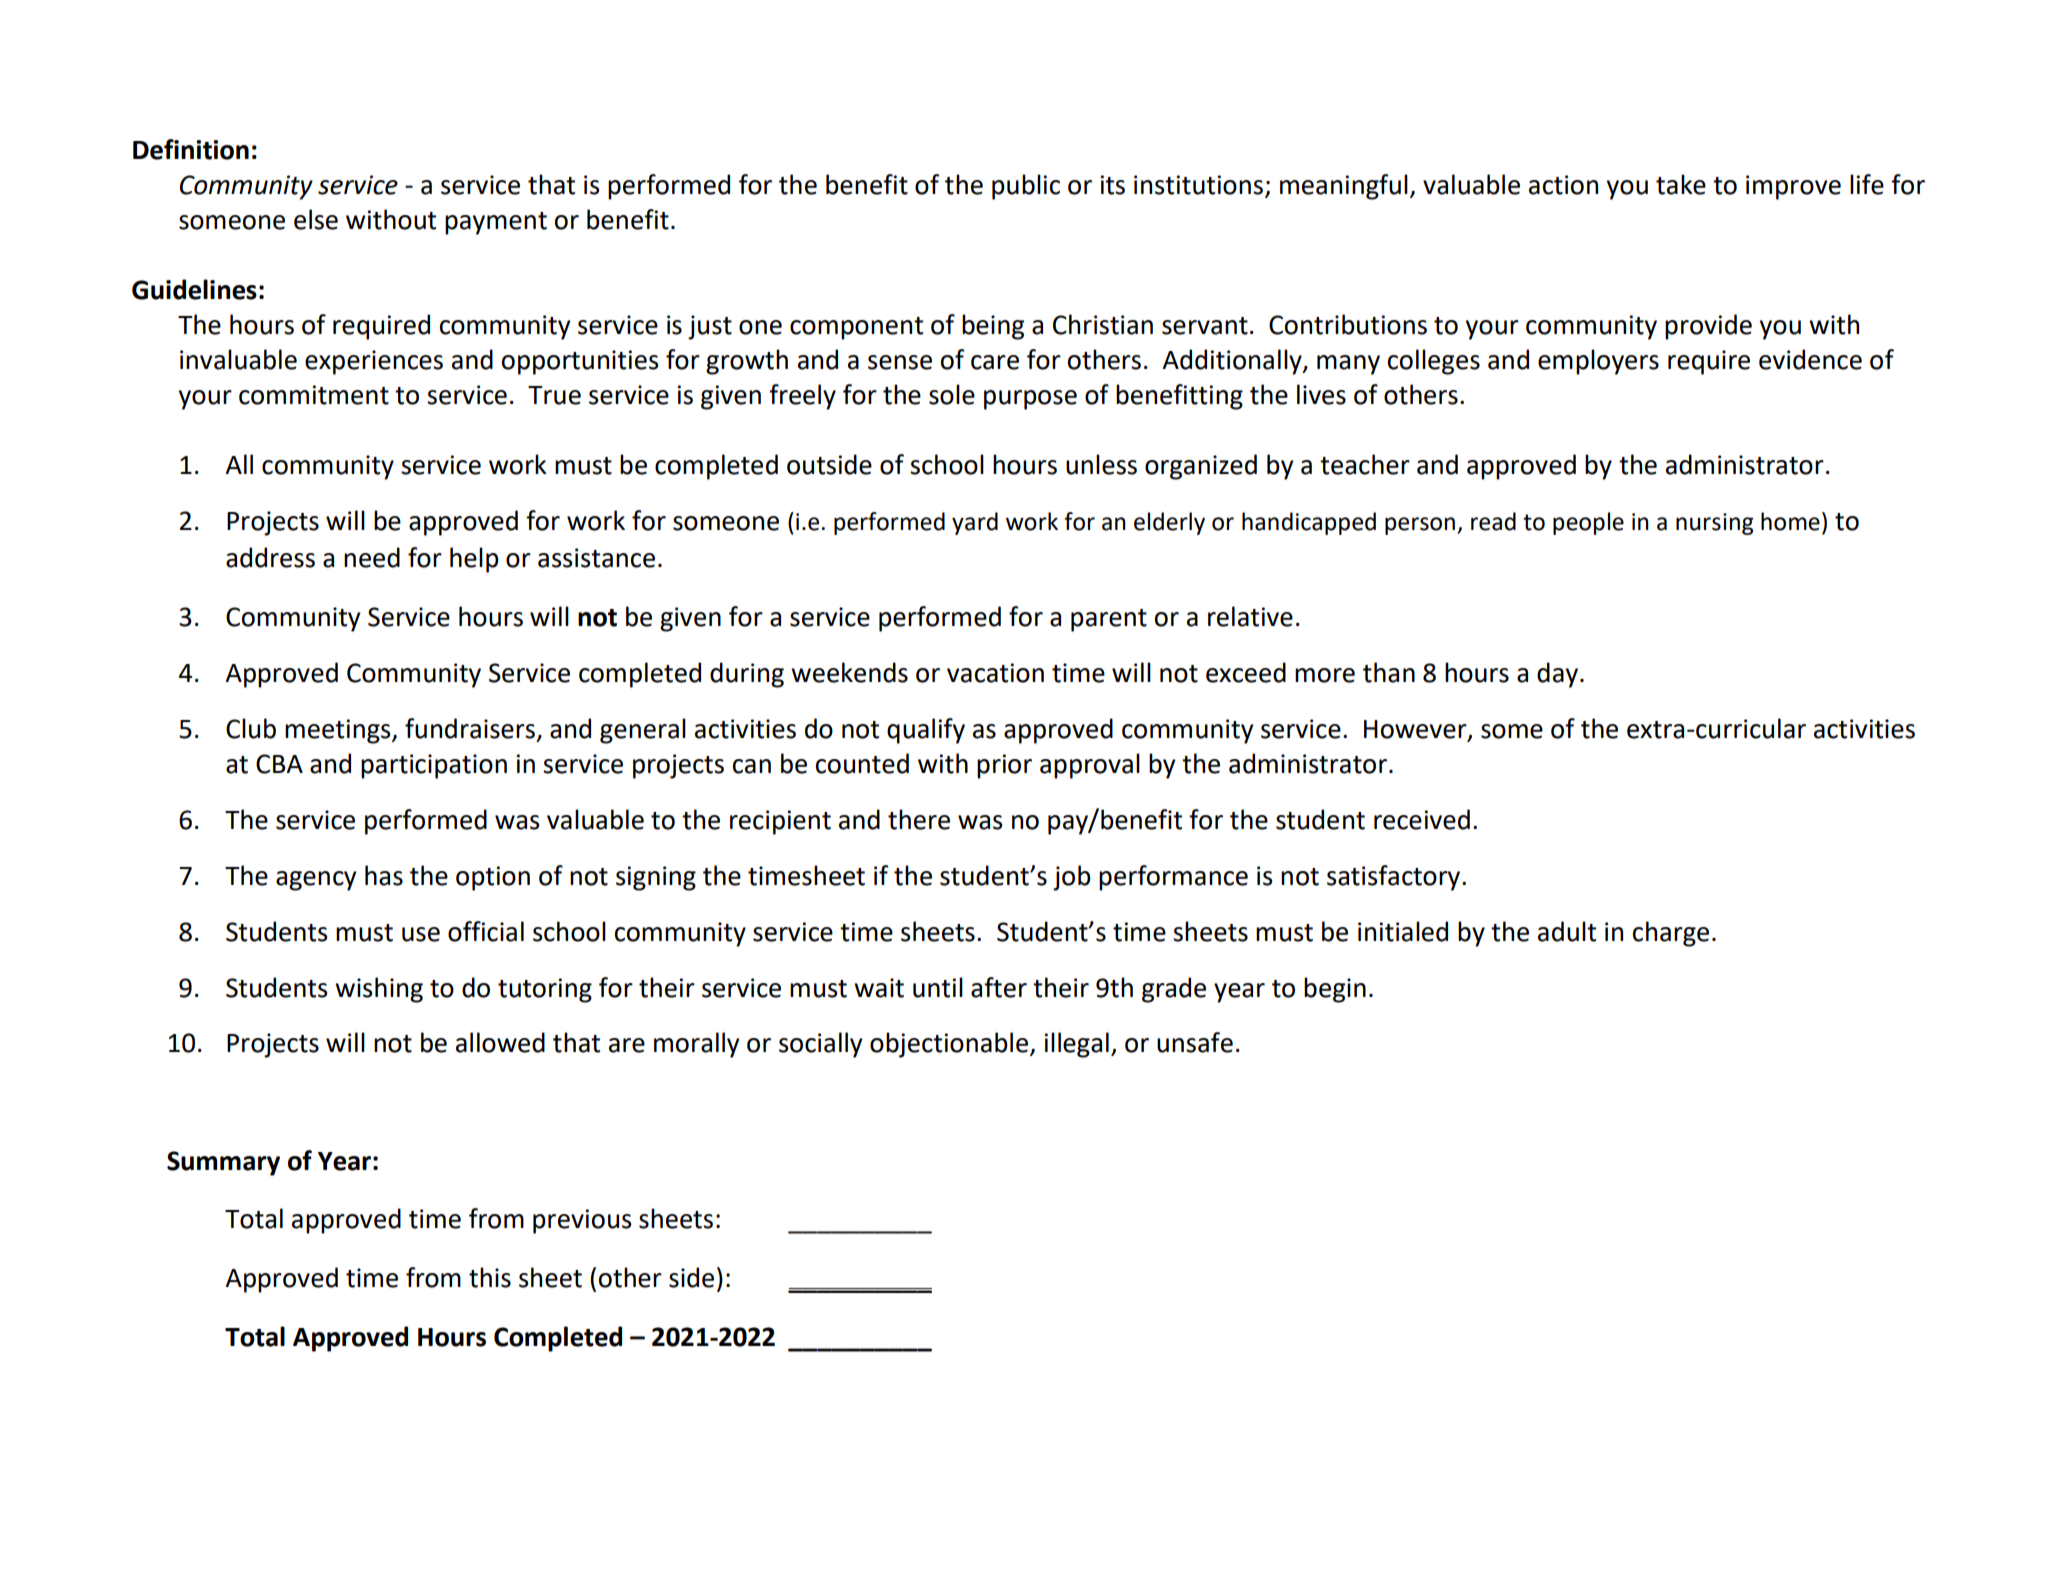  I want to click on public, so click(1026, 187).
